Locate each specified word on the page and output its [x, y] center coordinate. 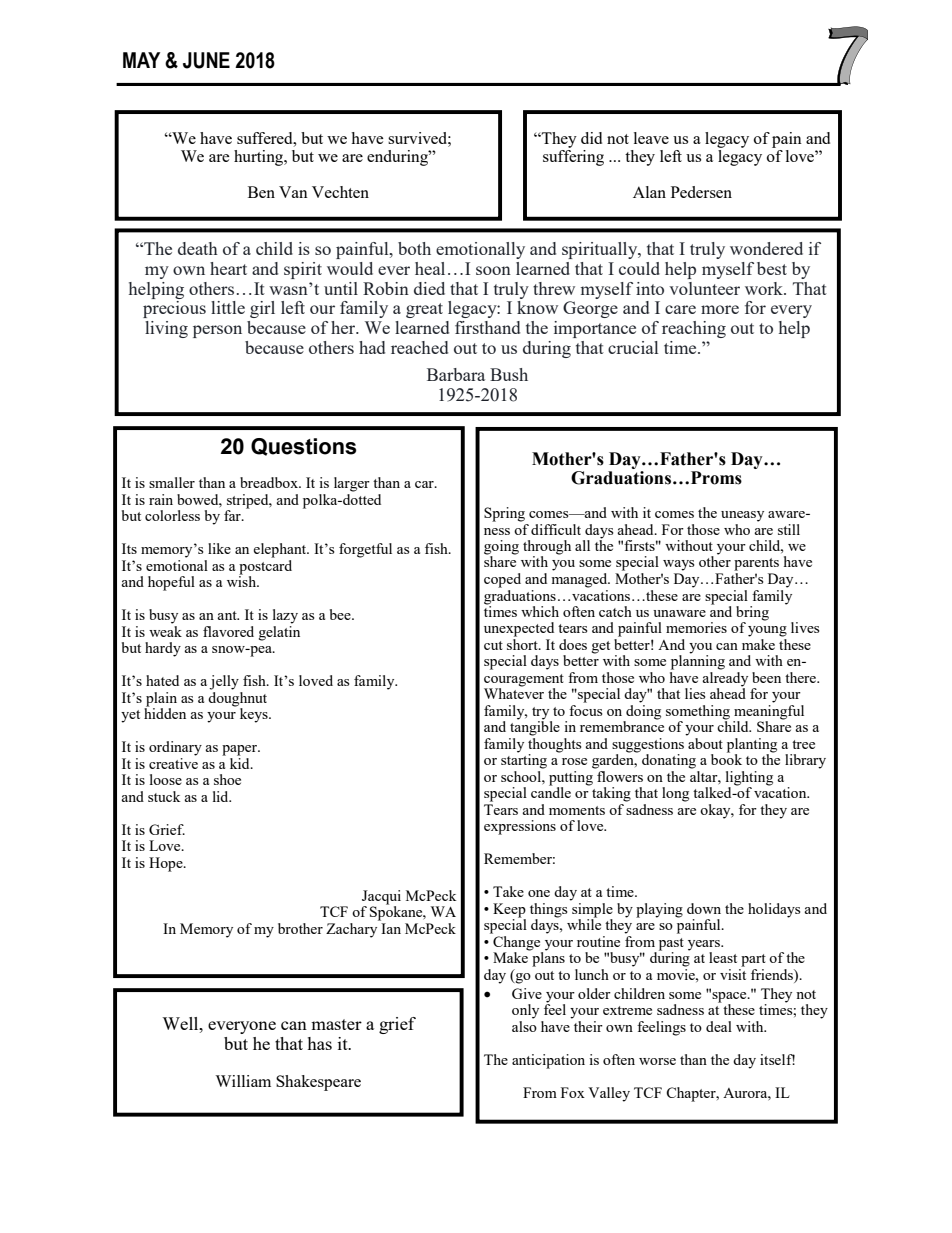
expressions [520, 827]
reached [419, 347]
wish [242, 580]
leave [651, 138]
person [217, 331]
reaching [694, 329]
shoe [227, 779]
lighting [749, 779]
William [243, 1081]
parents [756, 564]
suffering [573, 156]
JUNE [206, 60]
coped [502, 580]
